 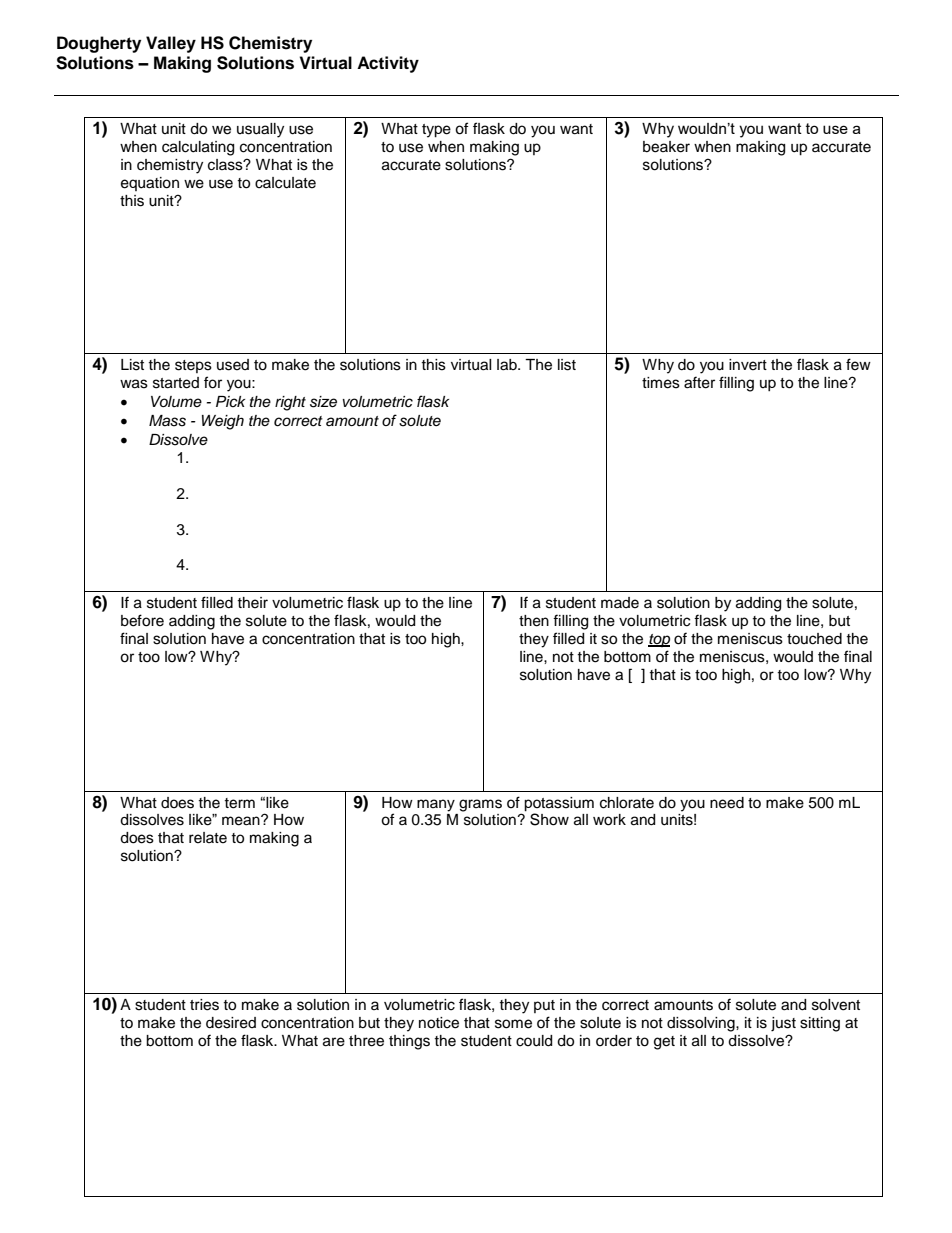 I want to click on tries, so click(x=204, y=1005).
